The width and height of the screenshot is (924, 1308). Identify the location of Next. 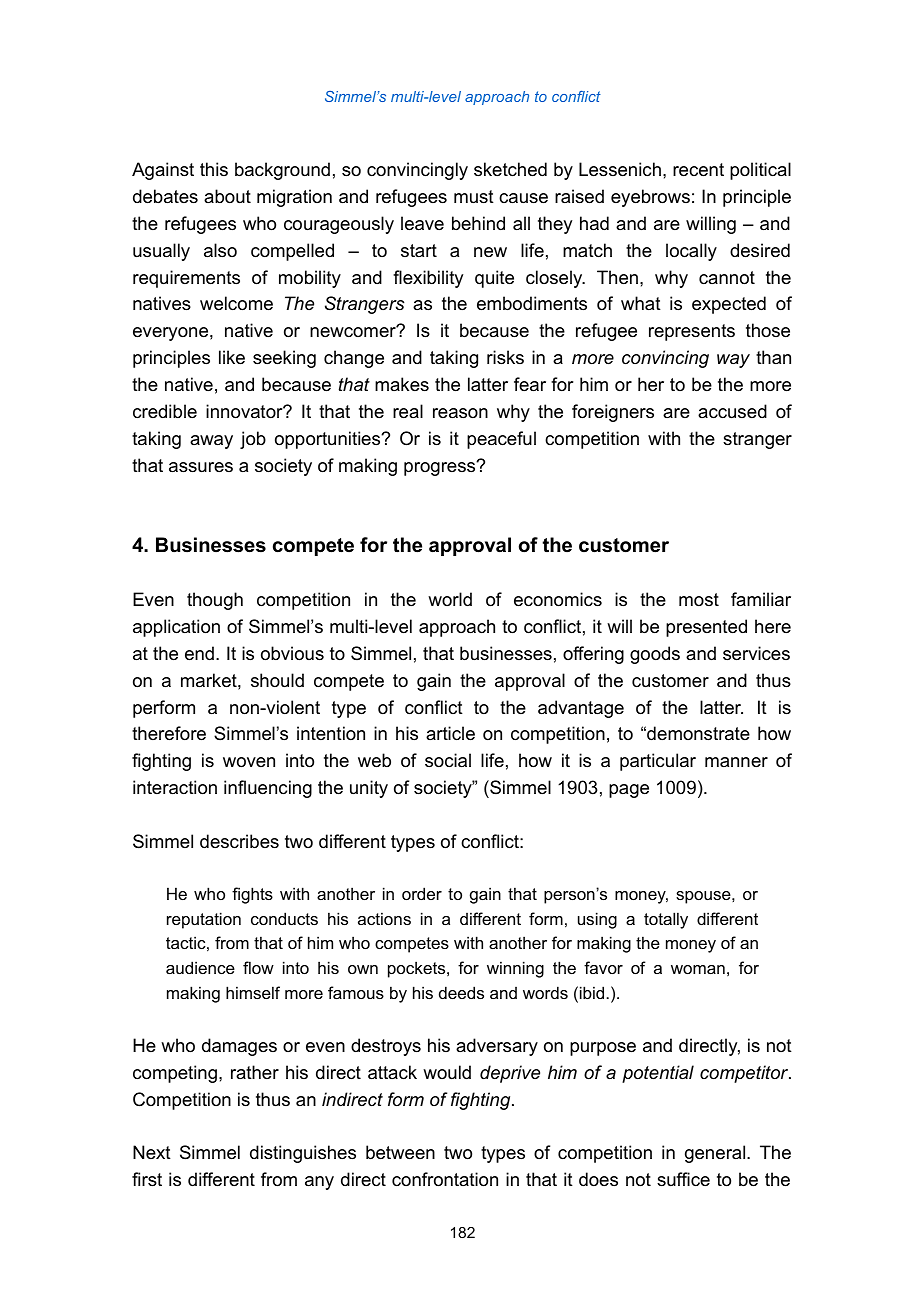
(152, 1152).
